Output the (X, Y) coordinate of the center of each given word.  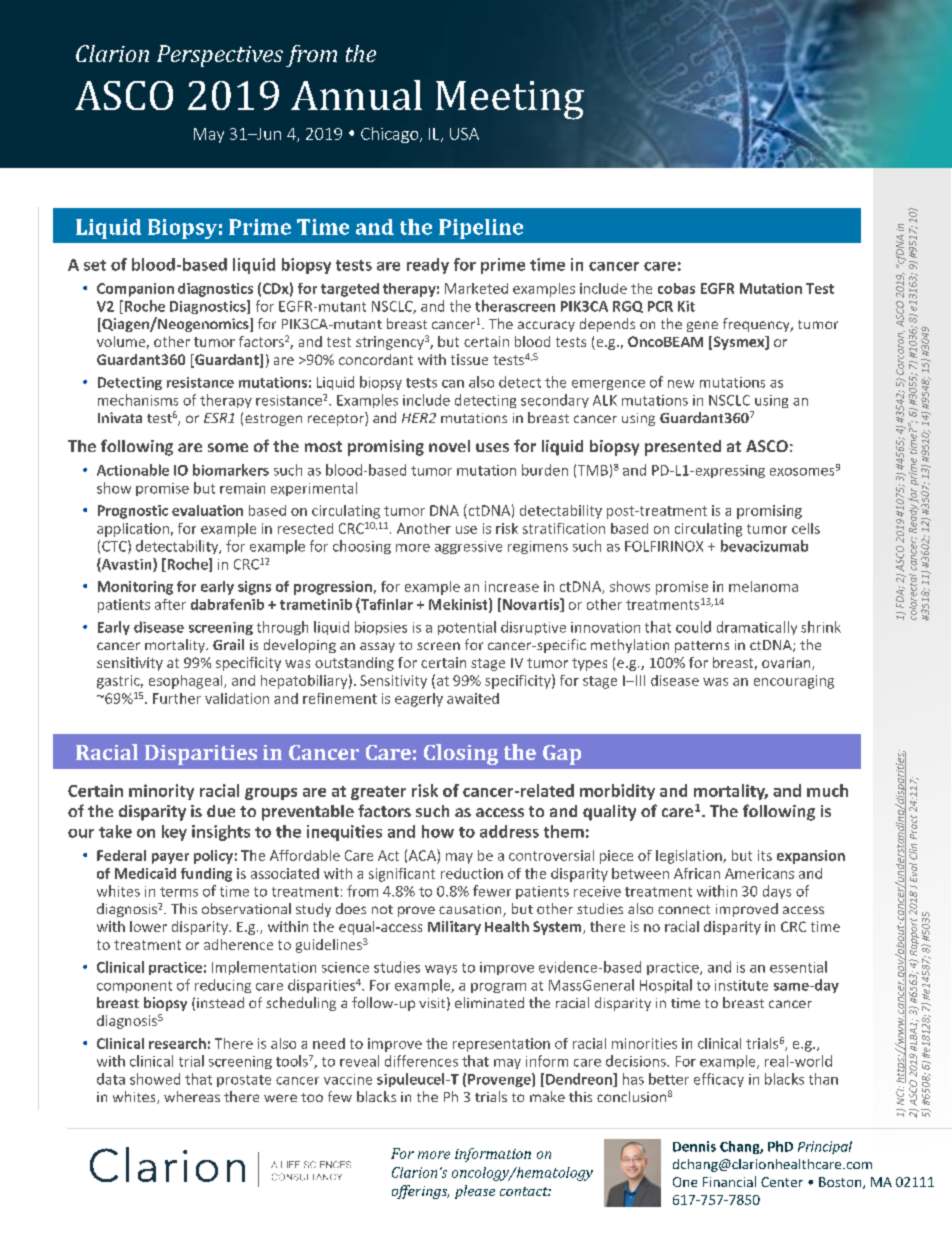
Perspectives (220, 56)
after (170, 604)
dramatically (757, 628)
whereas (192, 1096)
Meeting (510, 100)
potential (467, 628)
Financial (729, 1181)
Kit (686, 306)
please (475, 1192)
